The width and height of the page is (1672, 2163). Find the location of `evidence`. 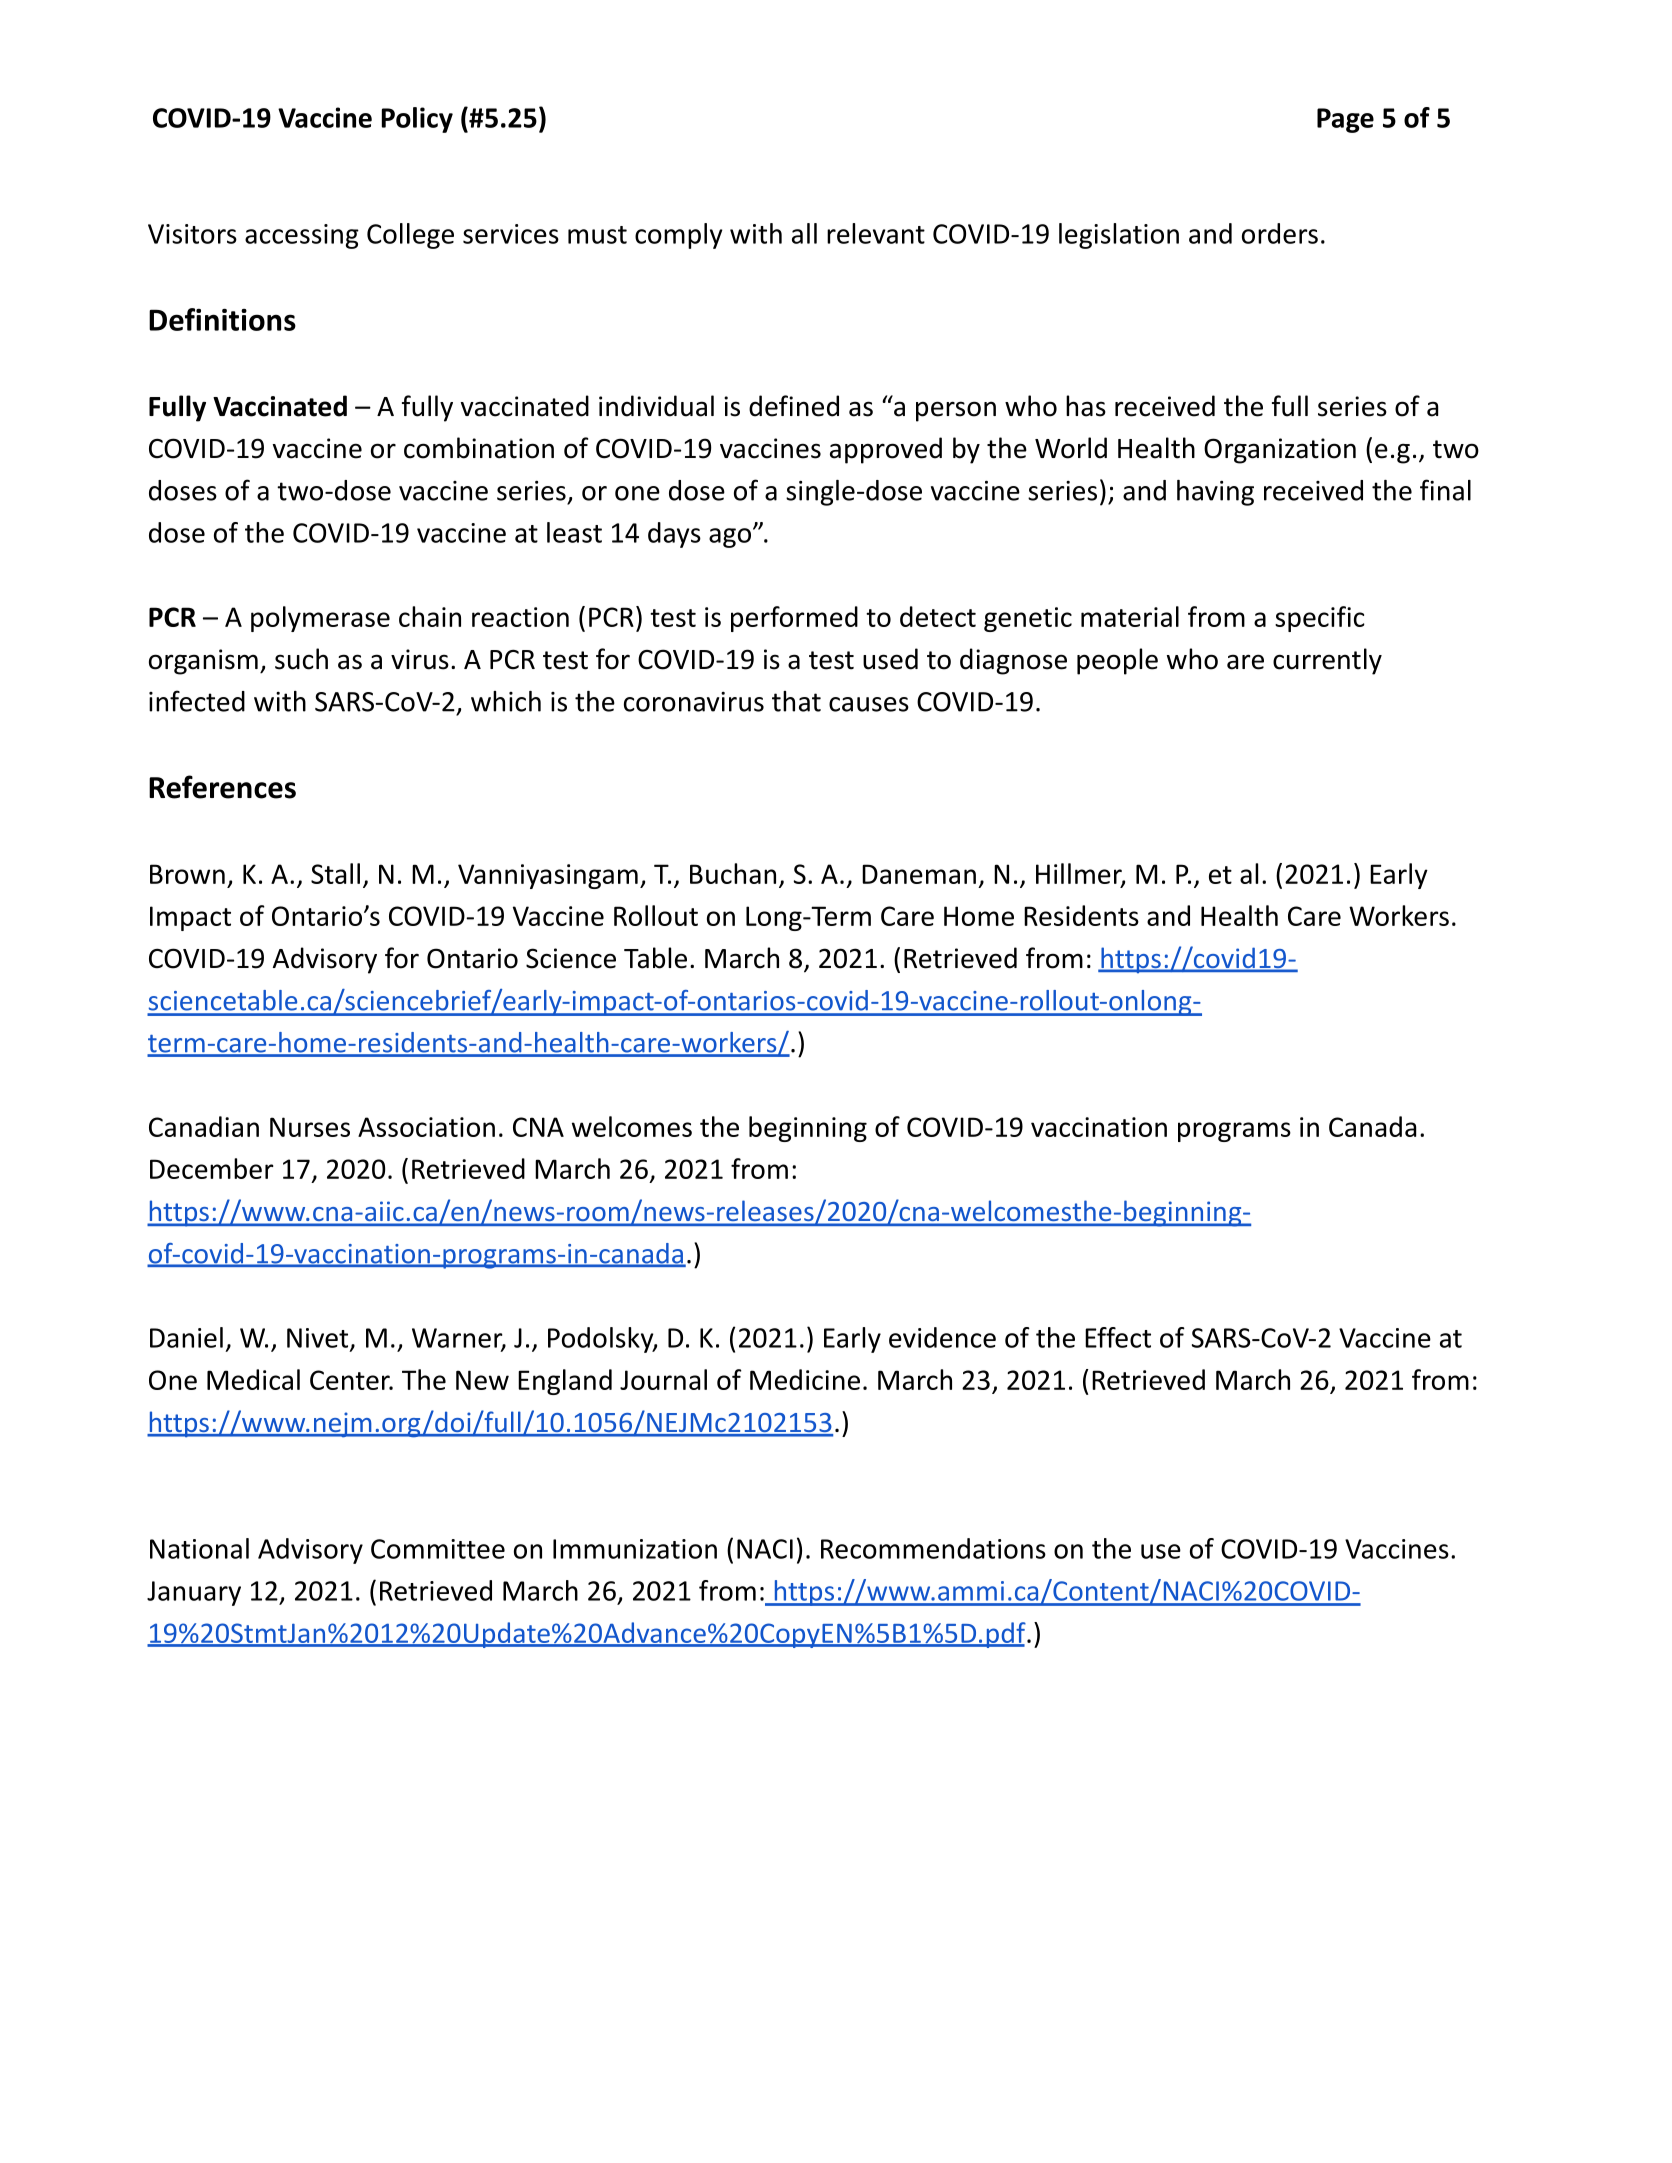

evidence is located at coordinates (942, 1337).
